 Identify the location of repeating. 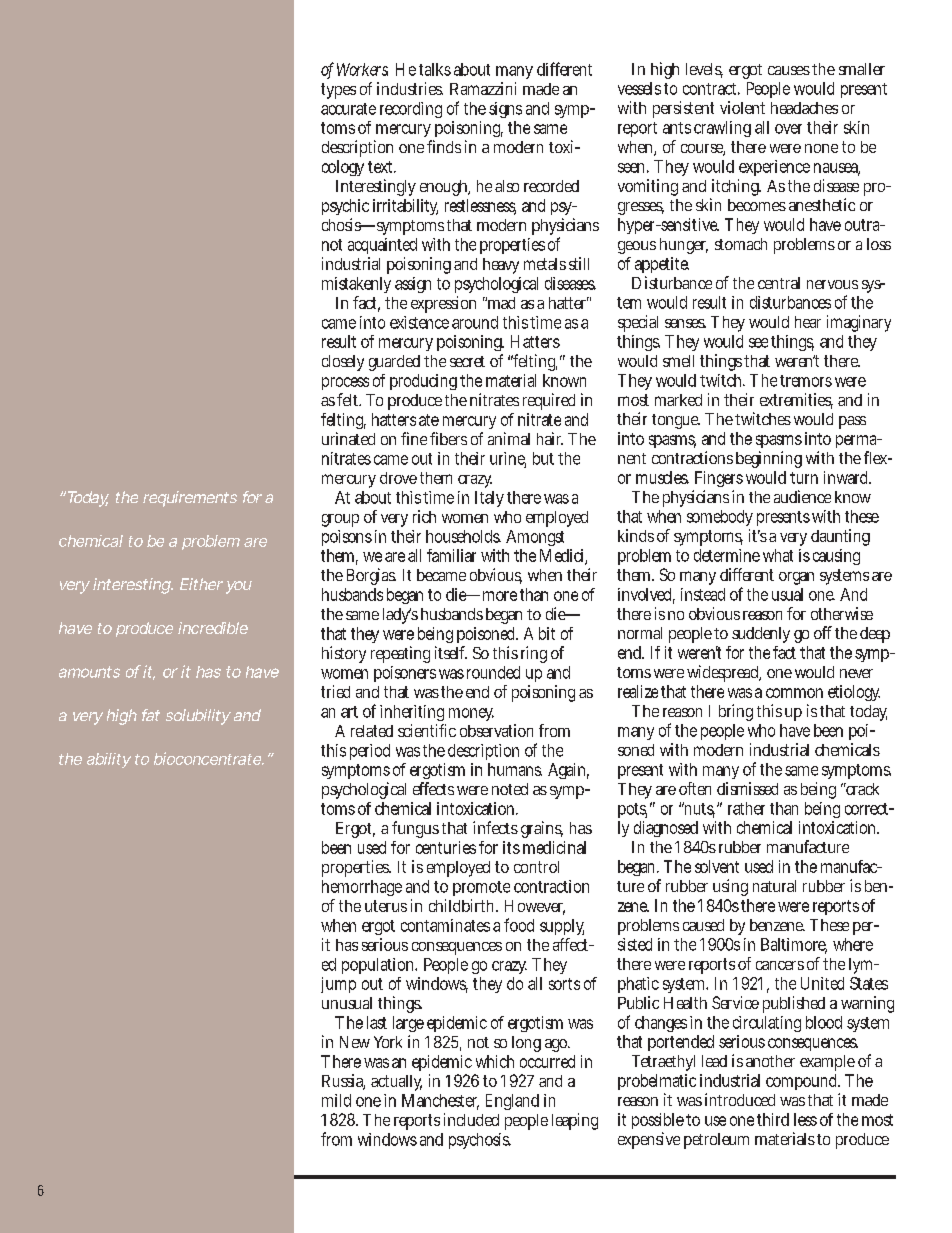
(400, 654).
